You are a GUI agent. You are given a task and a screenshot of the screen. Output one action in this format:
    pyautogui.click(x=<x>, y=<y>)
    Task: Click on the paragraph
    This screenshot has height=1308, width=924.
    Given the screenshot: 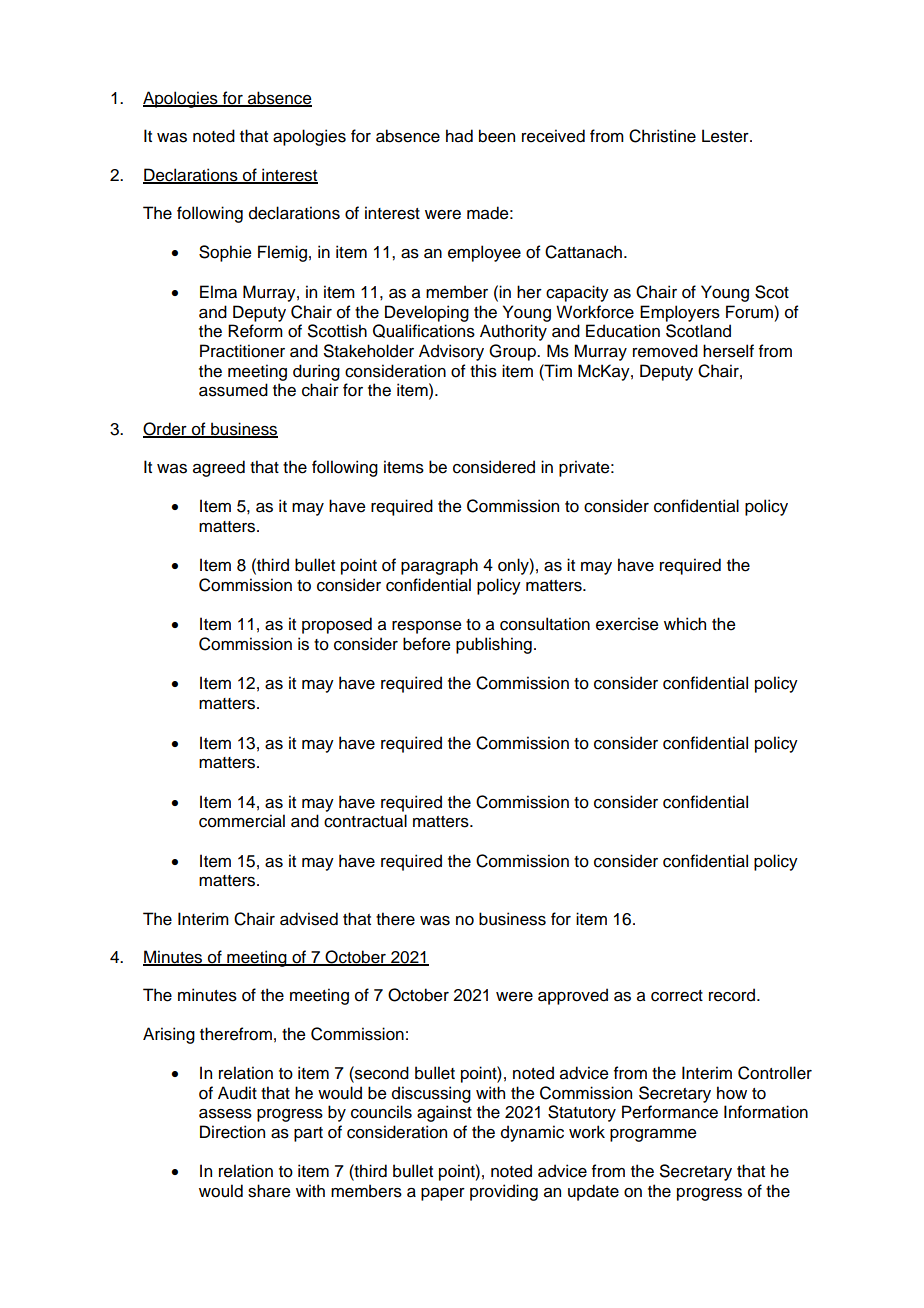 What is the action you would take?
    pyautogui.click(x=439, y=566)
